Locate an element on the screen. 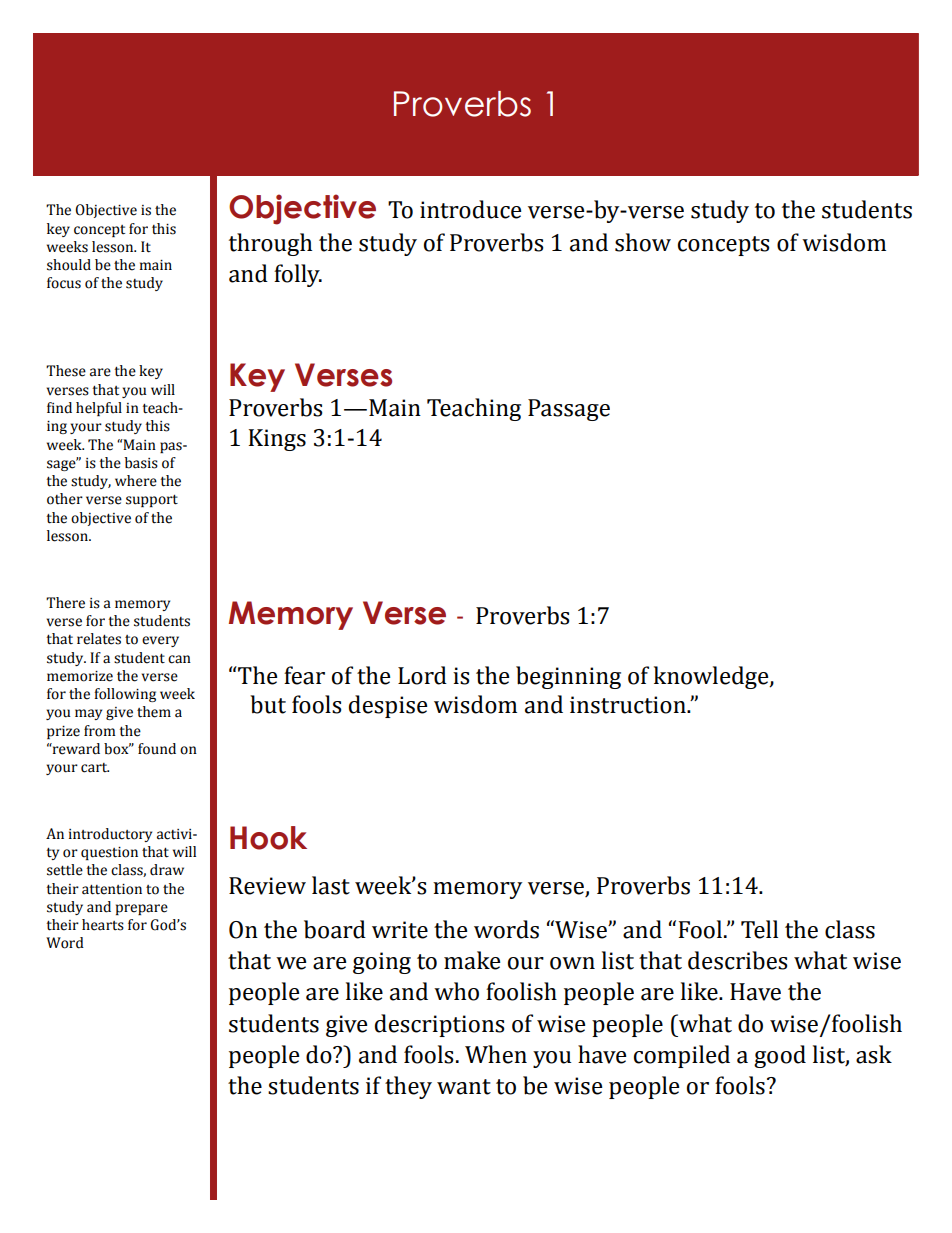 The image size is (952, 1233). good is located at coordinates (780, 1056).
